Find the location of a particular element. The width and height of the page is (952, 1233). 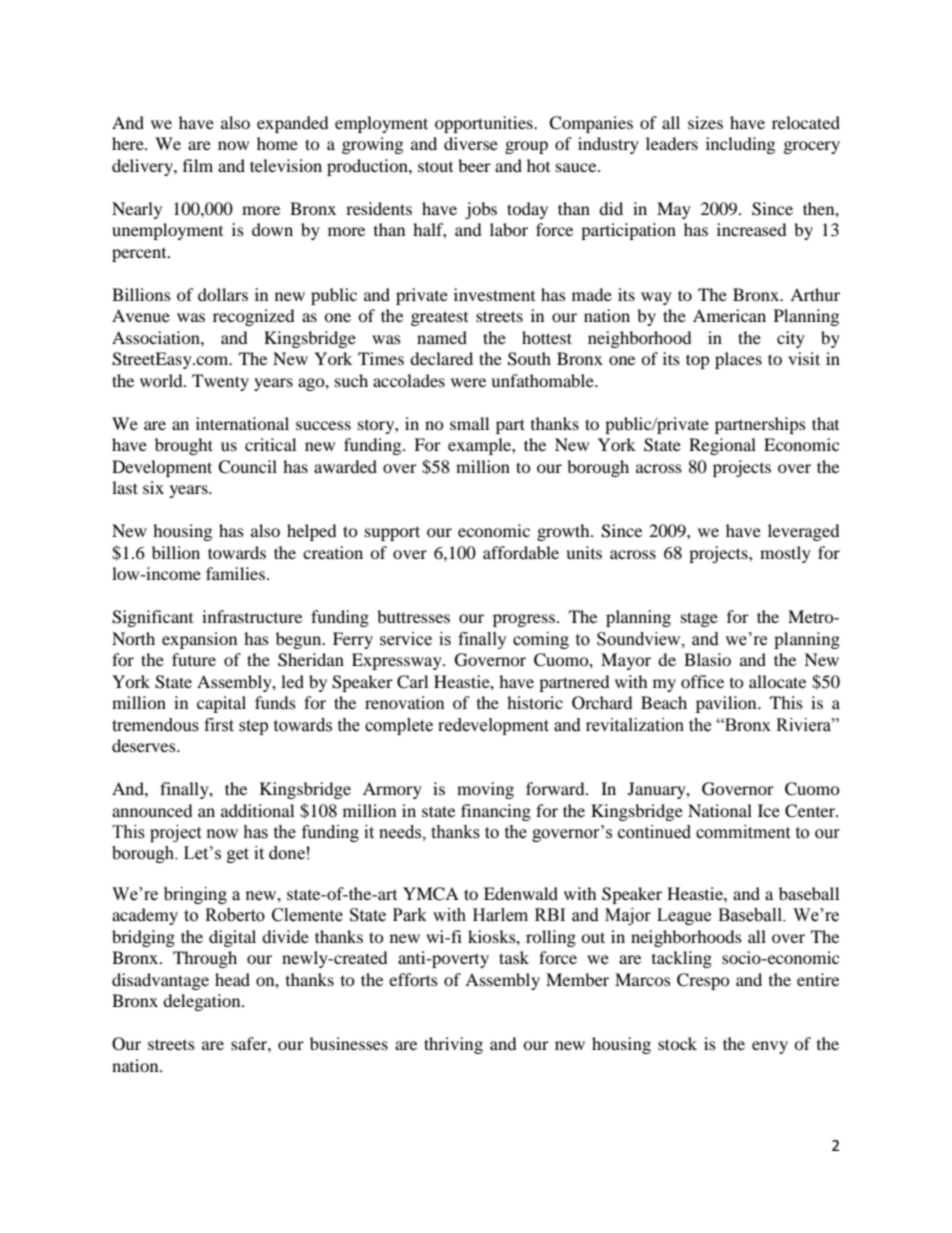

delegation is located at coordinates (203, 1002).
